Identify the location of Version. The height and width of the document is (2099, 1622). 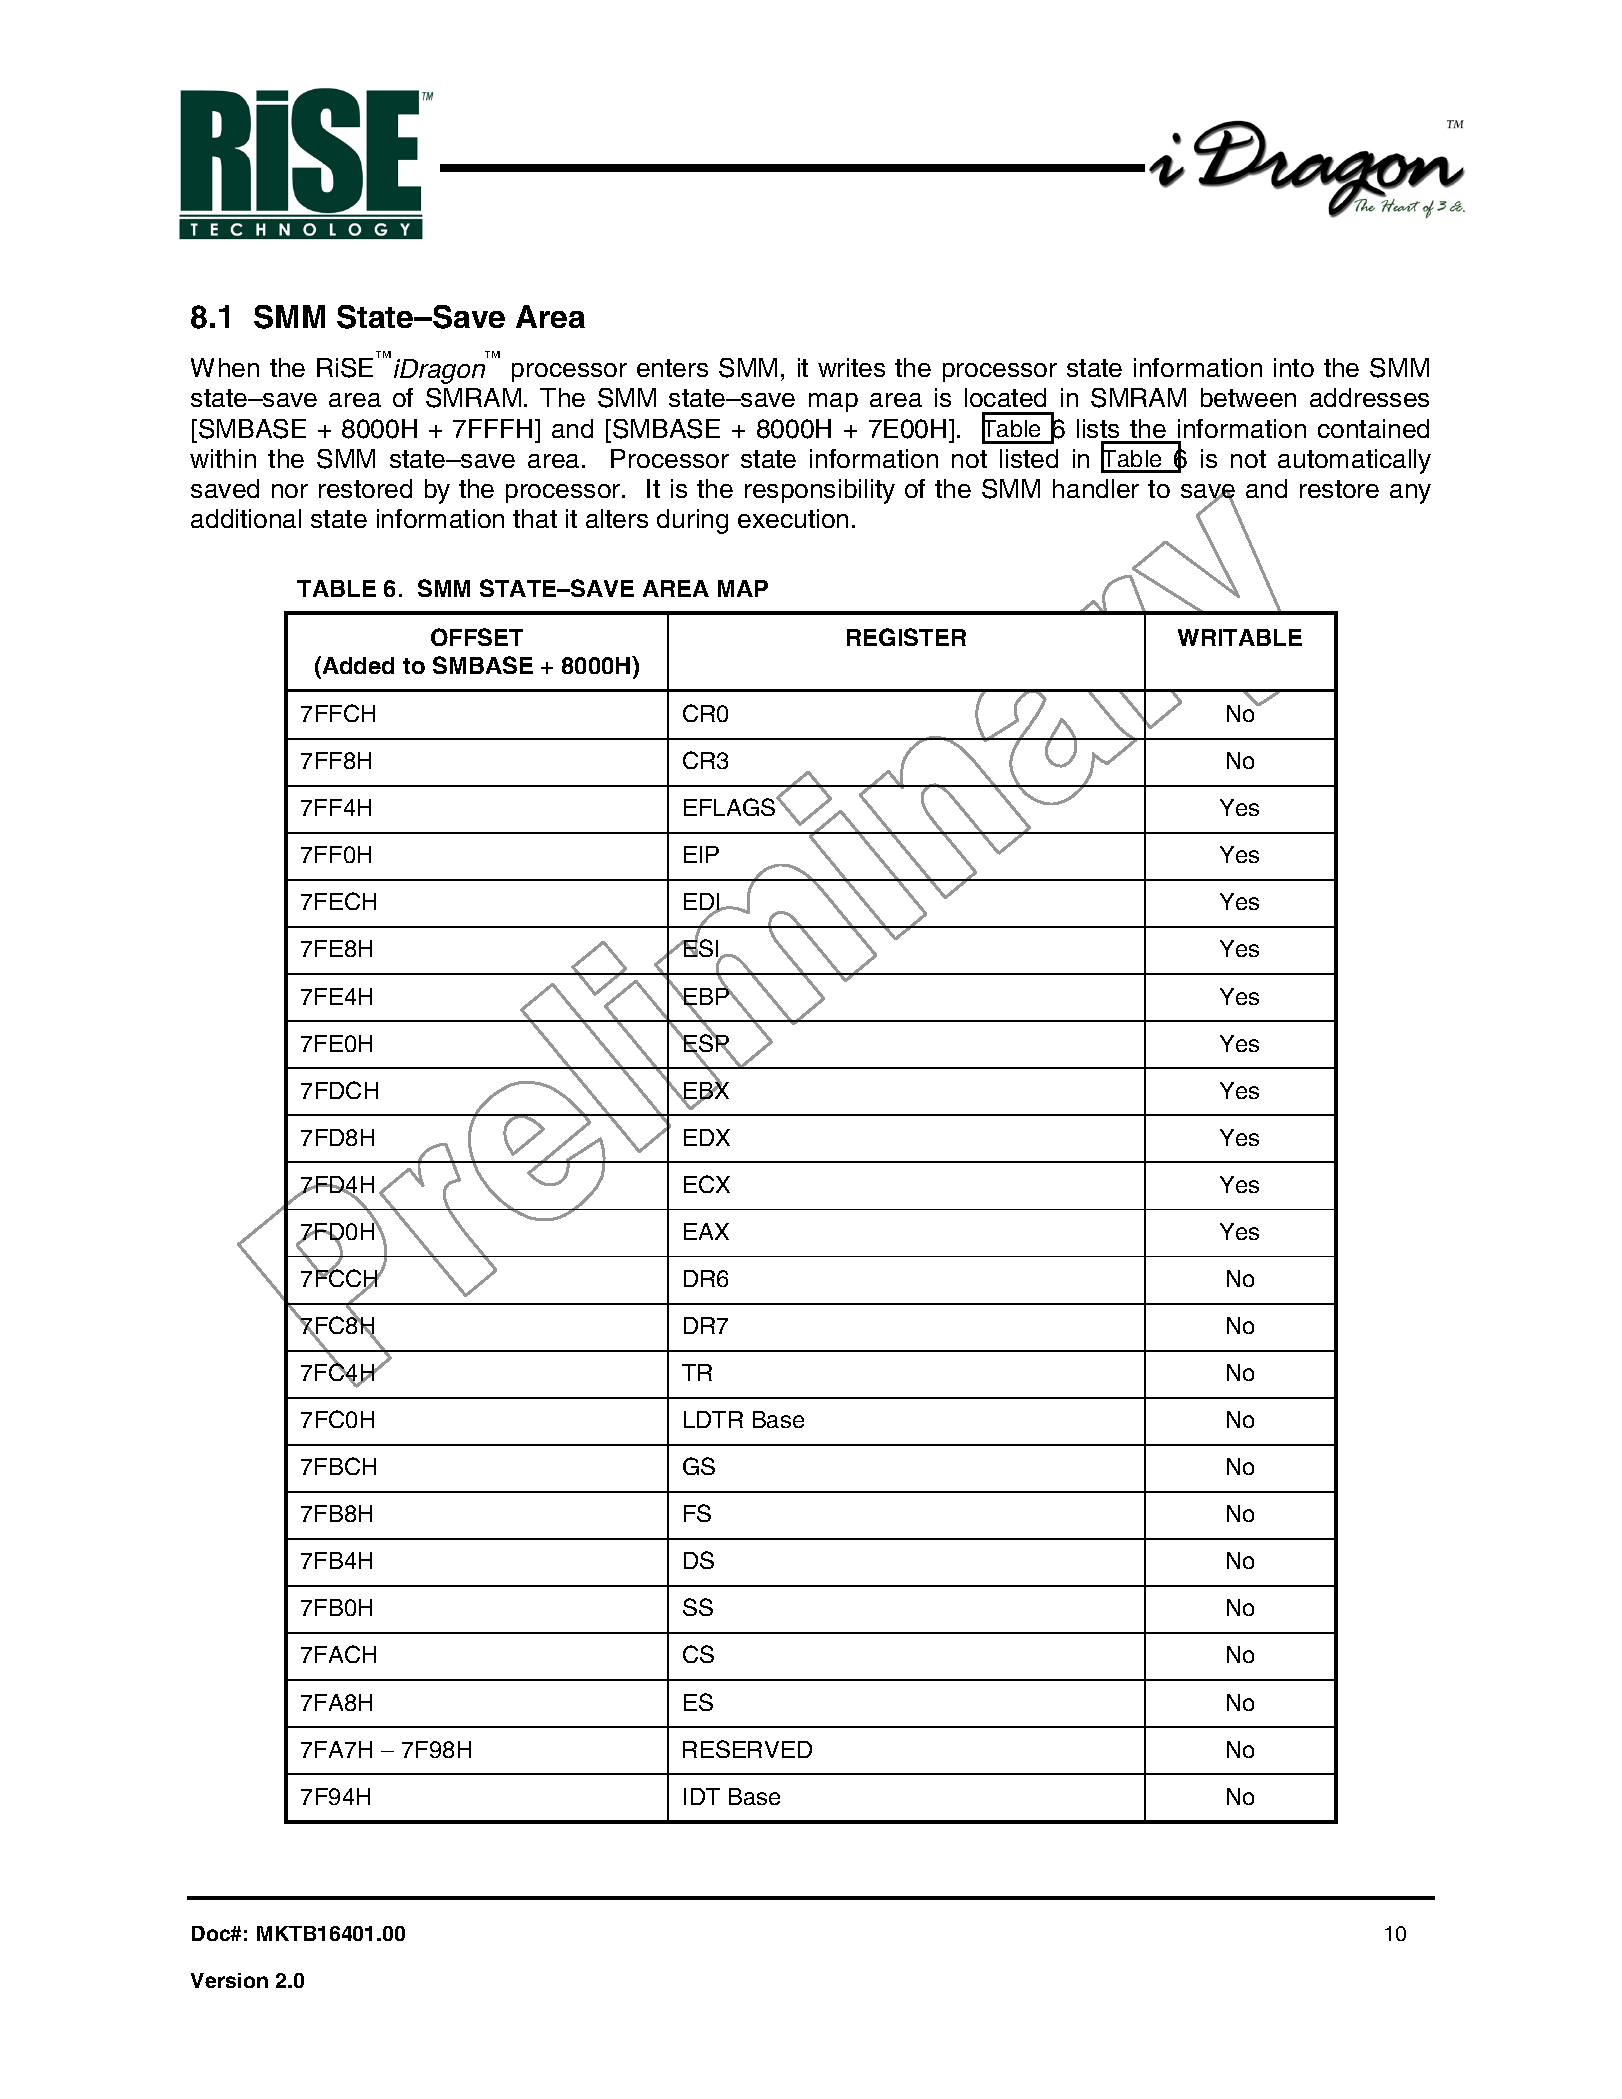
(229, 1980).
